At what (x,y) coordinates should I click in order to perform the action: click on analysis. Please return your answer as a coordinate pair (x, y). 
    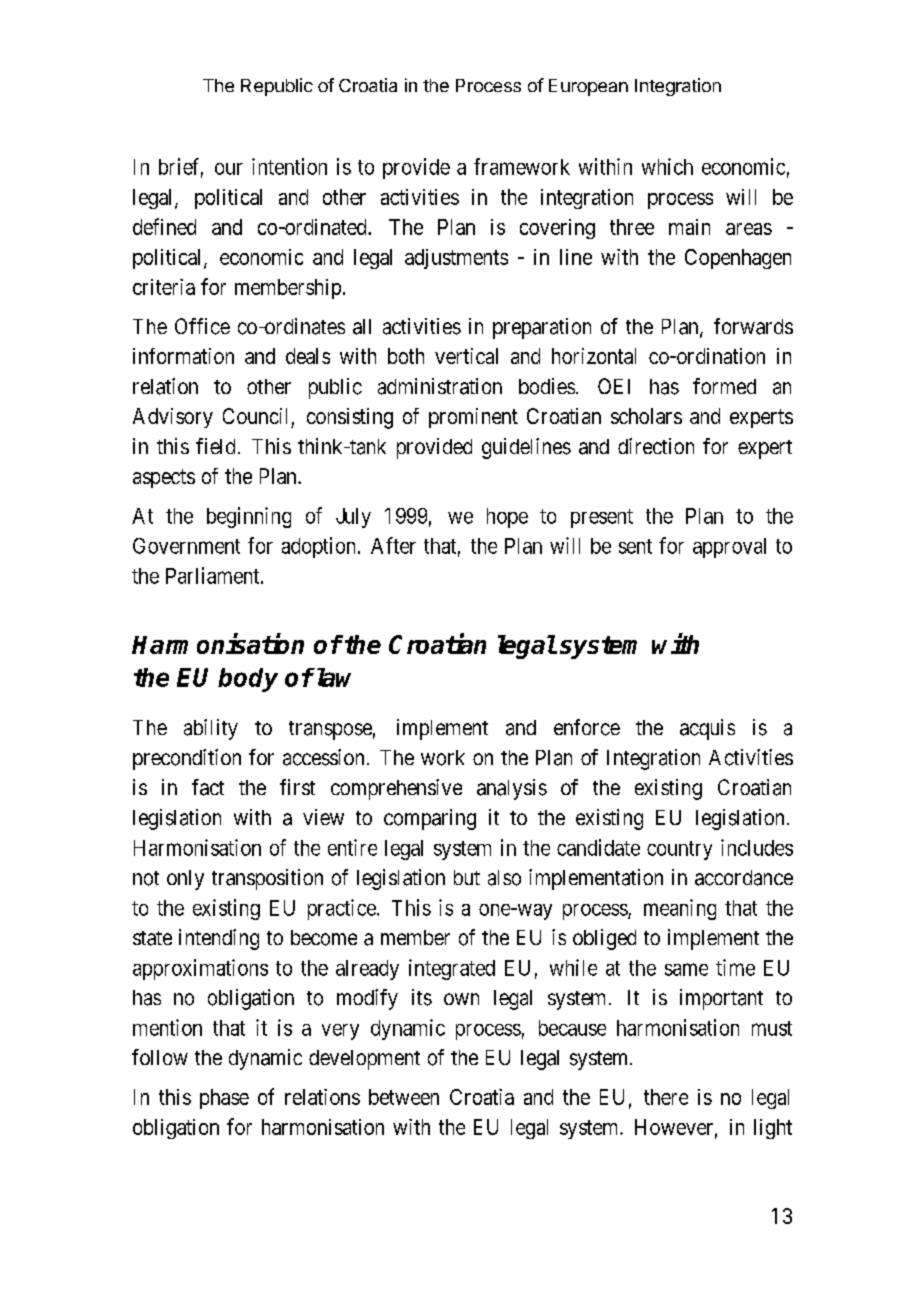
    Looking at the image, I should click on (512, 789).
